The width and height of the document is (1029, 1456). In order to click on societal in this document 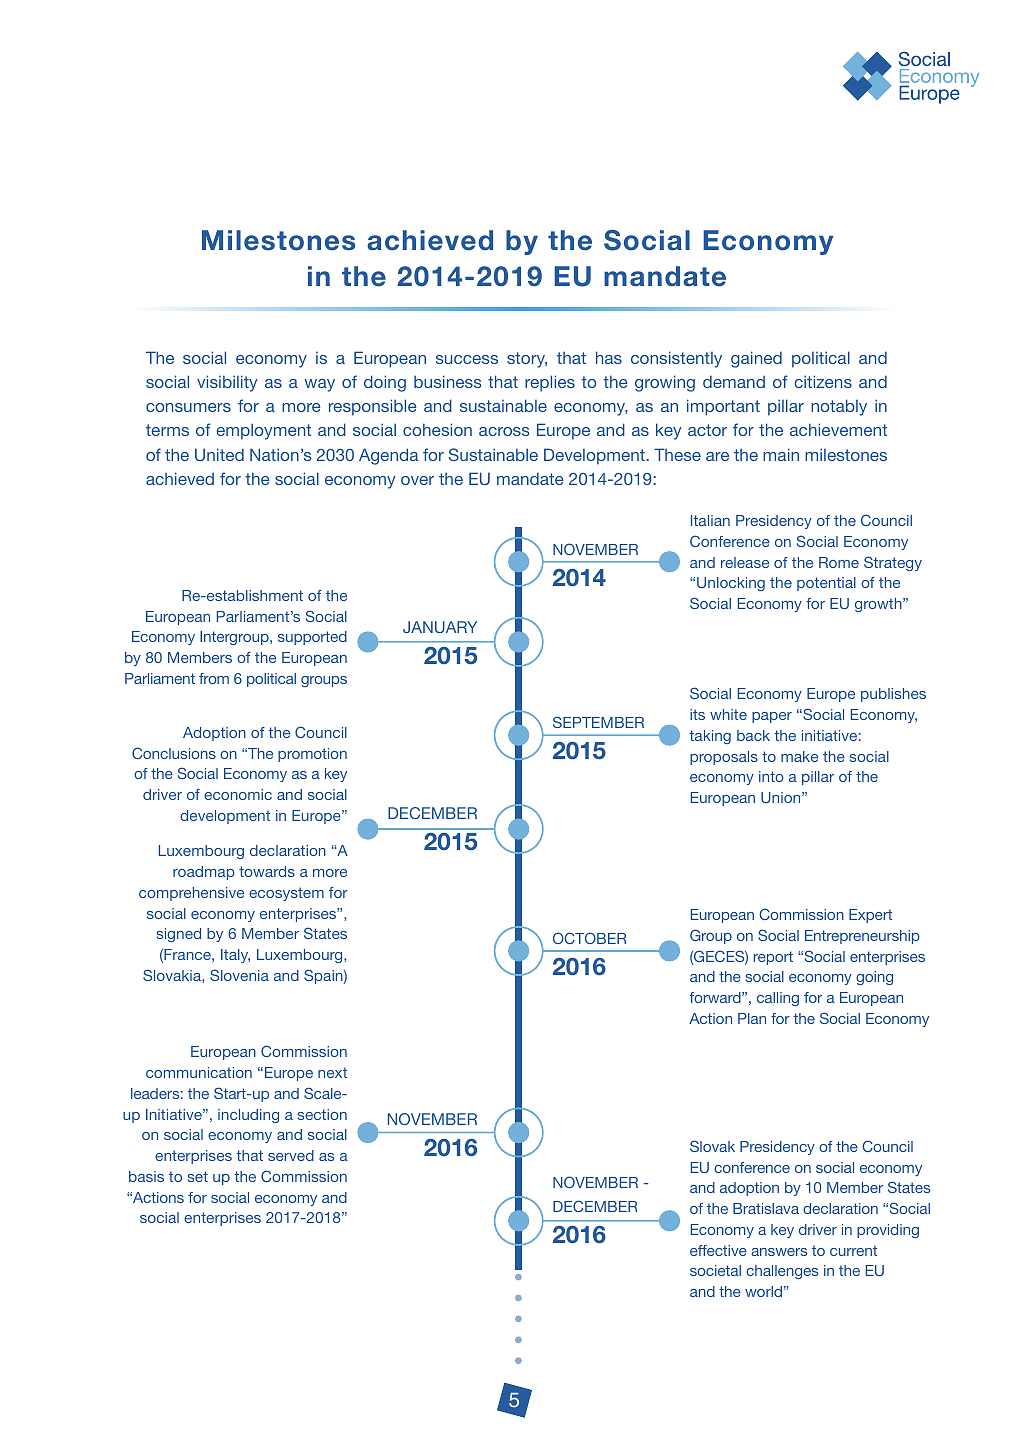, I will do `click(715, 1270)`.
